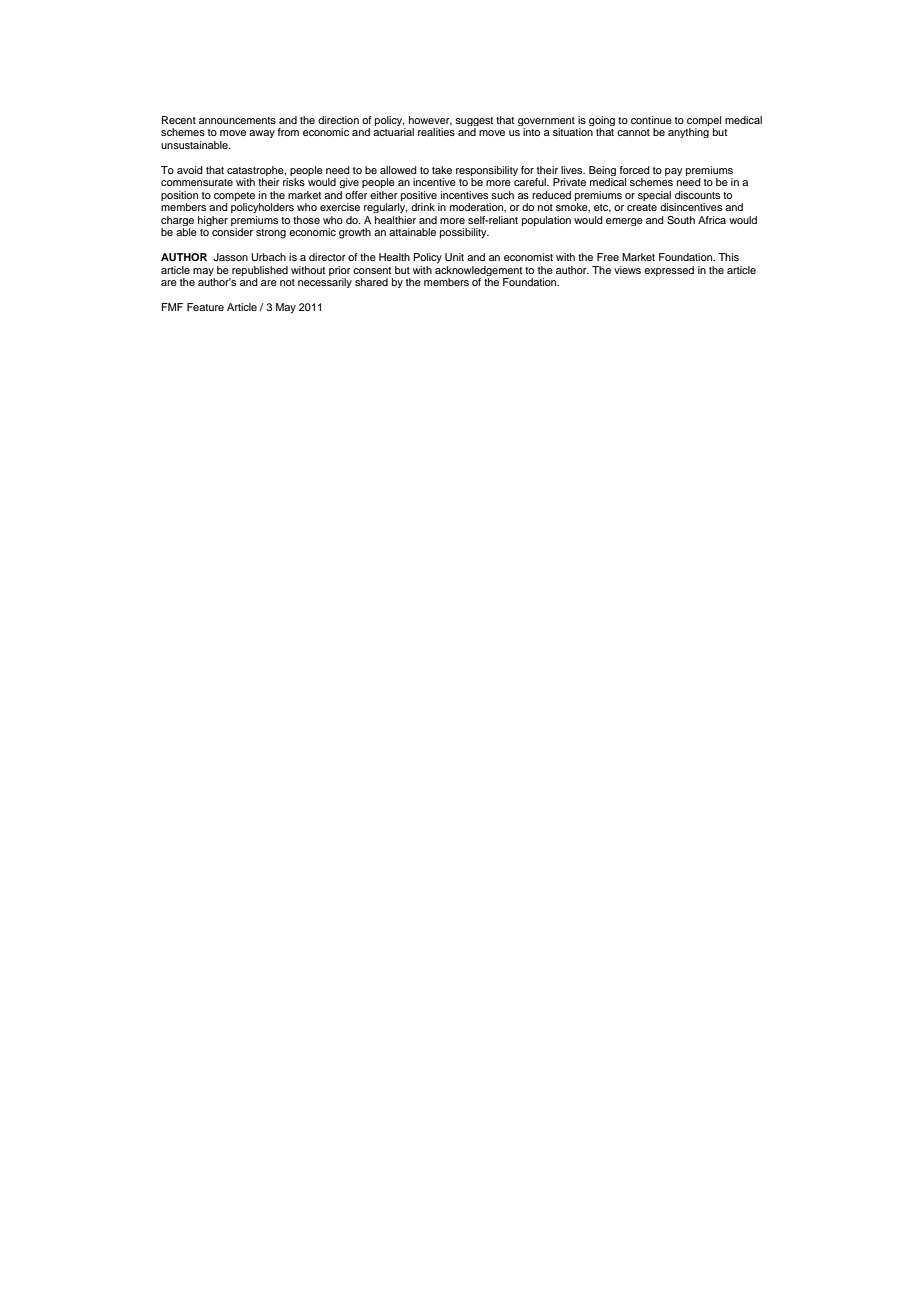  Describe the element at coordinates (436, 132) in the image. I see `realities` at that location.
